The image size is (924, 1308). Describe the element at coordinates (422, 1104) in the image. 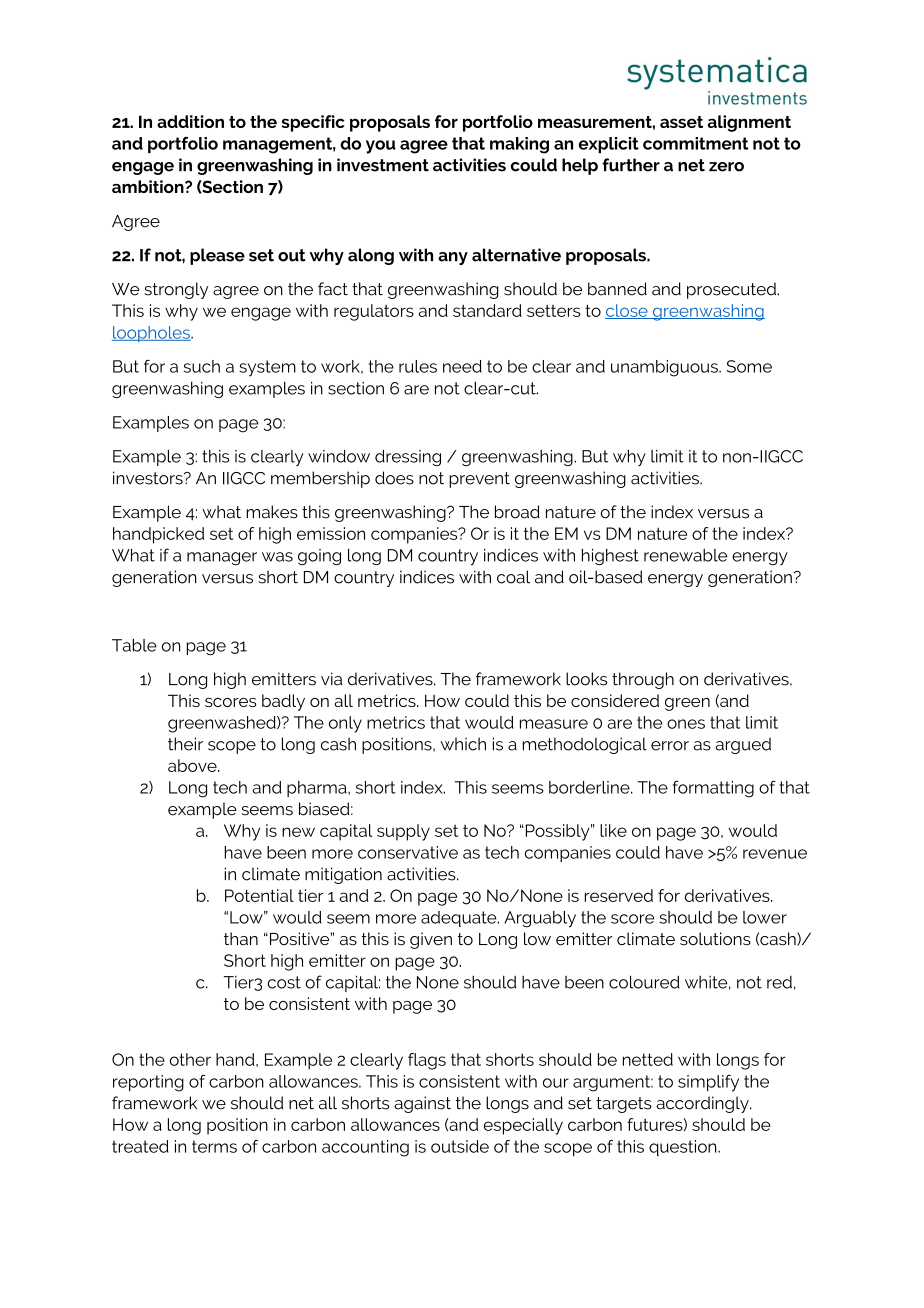

I see `against` at that location.
